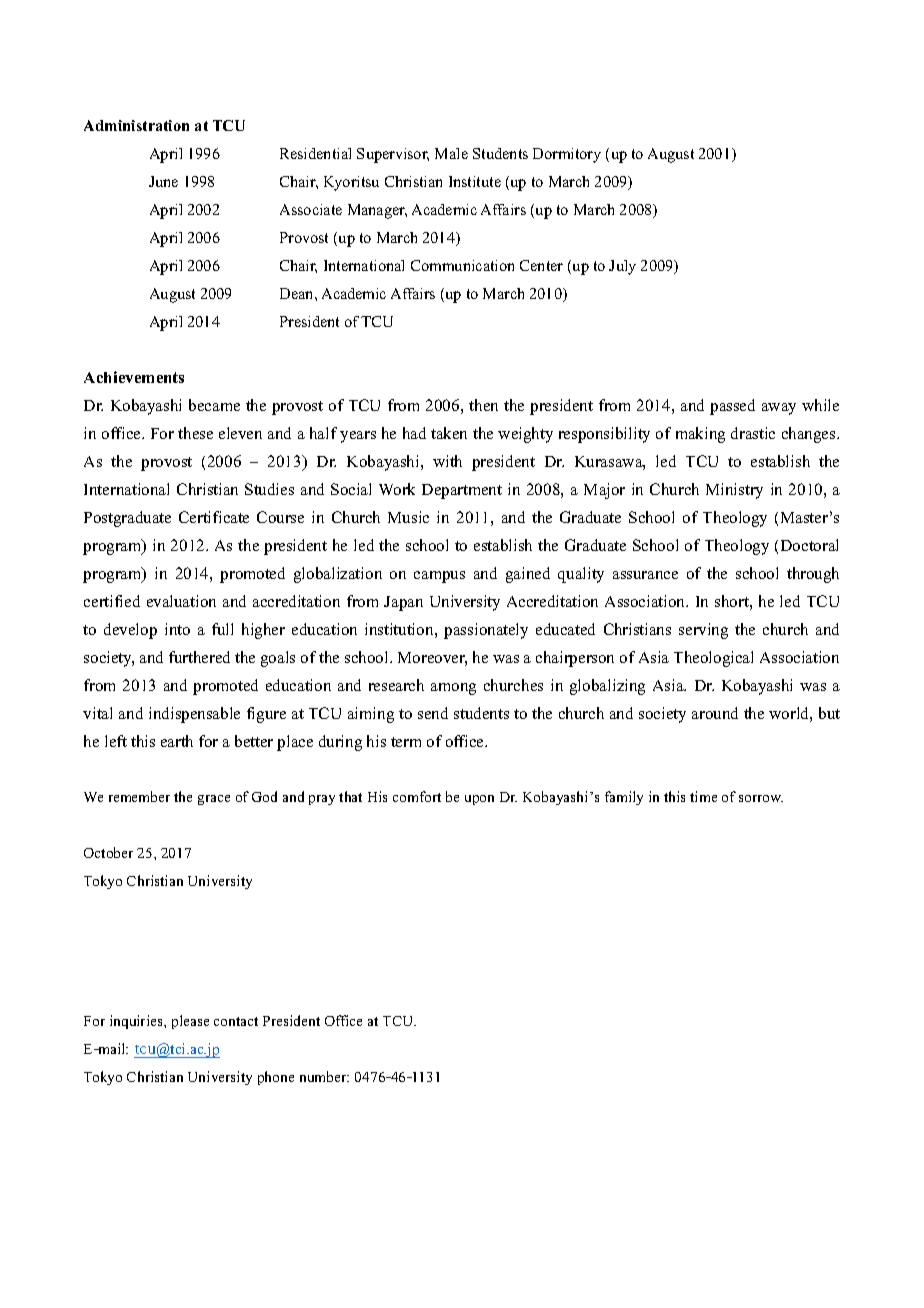 The height and width of the screenshot is (1308, 924). I want to click on term, so click(406, 742).
